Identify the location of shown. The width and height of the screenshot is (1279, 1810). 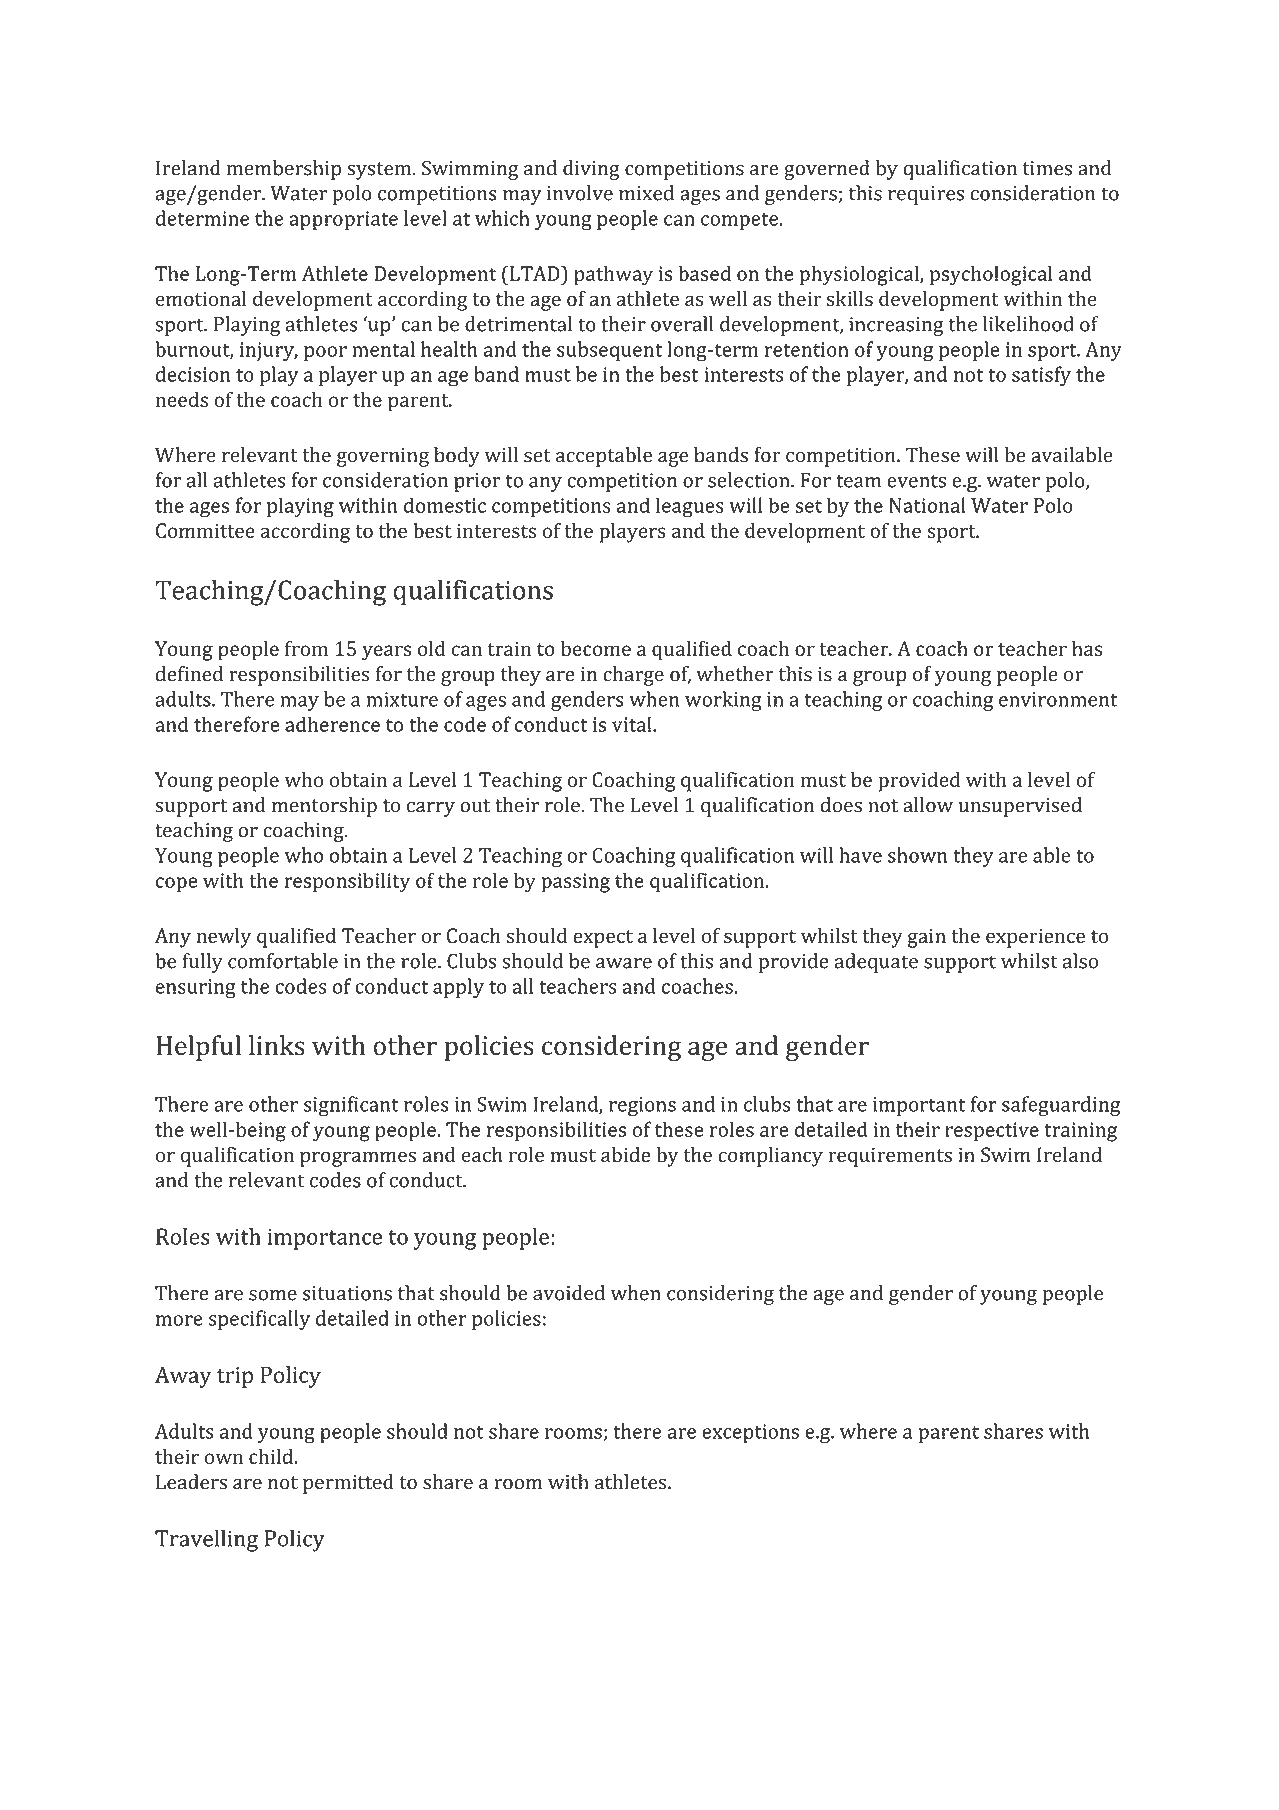
(918, 855).
